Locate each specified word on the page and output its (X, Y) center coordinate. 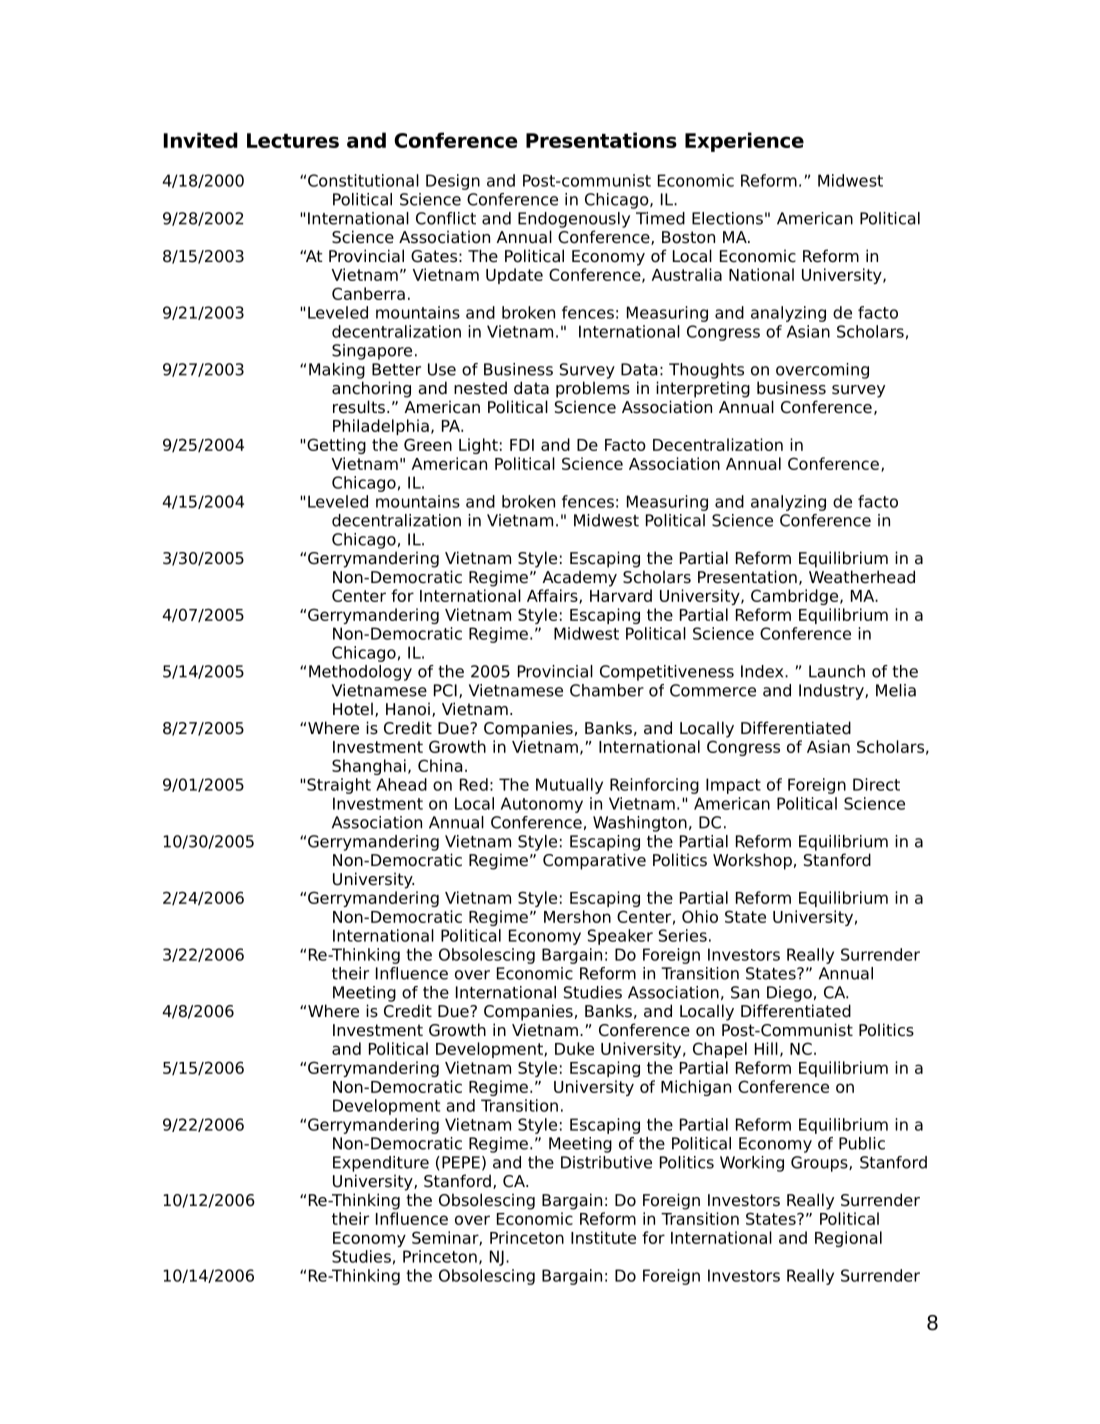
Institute (603, 1237)
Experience (744, 142)
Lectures (293, 140)
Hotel (353, 709)
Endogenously (574, 220)
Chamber (607, 690)
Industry (832, 692)
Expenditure (381, 1164)
